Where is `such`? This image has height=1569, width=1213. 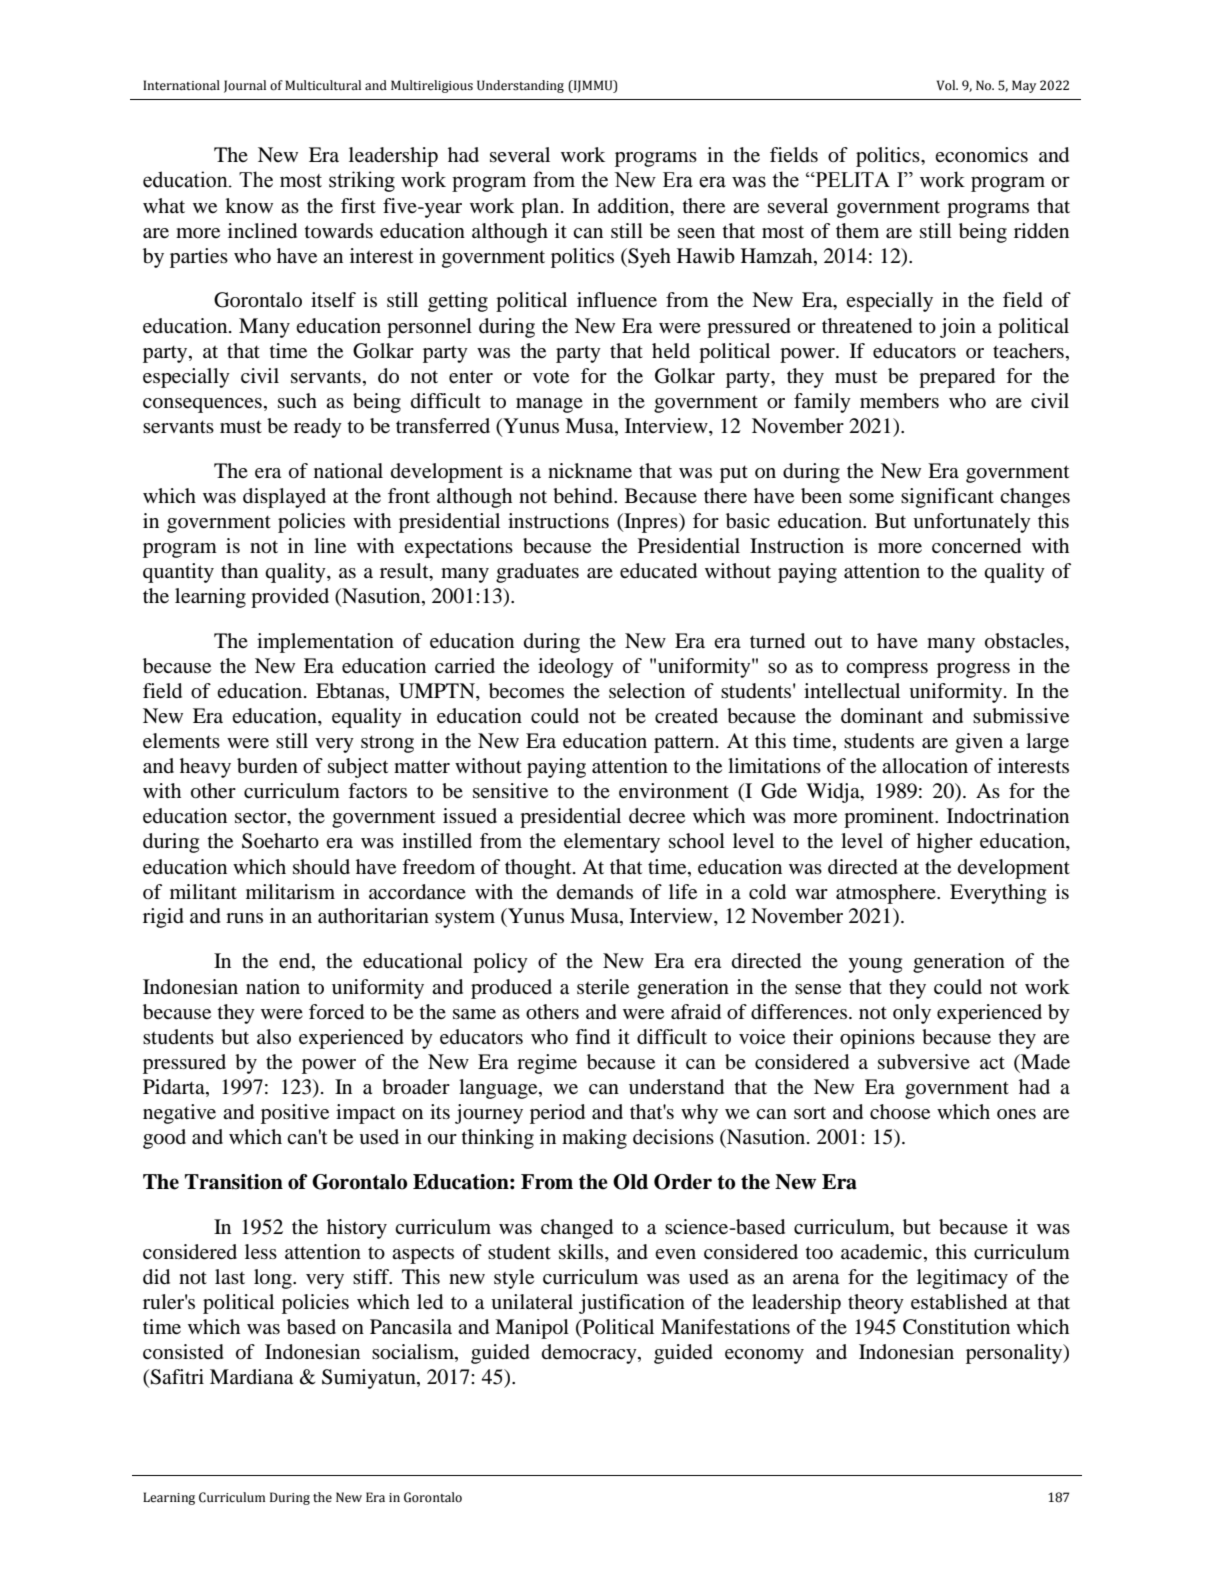
such is located at coordinates (297, 401).
